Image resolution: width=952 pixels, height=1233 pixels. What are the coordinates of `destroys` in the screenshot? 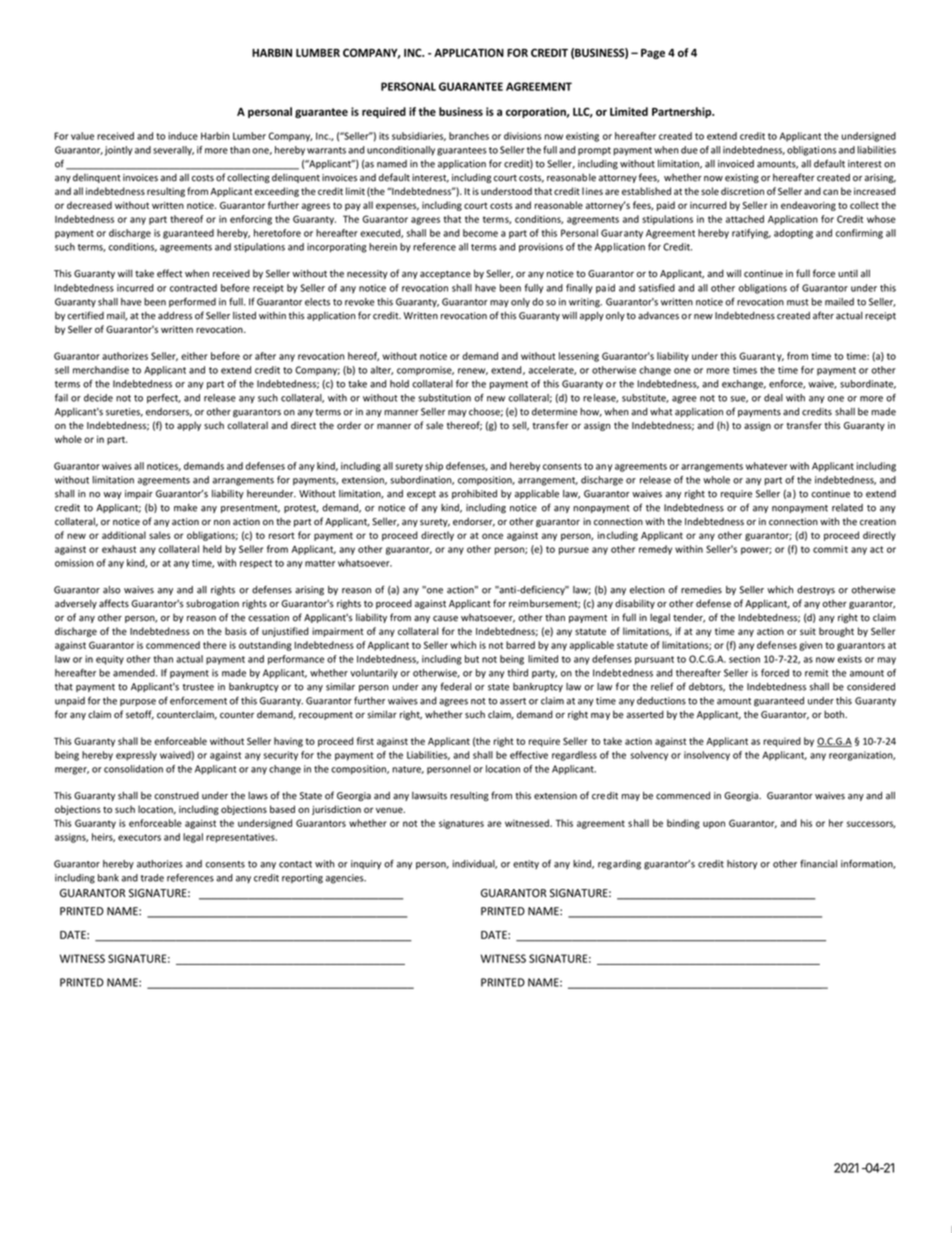 It's located at (816, 590).
